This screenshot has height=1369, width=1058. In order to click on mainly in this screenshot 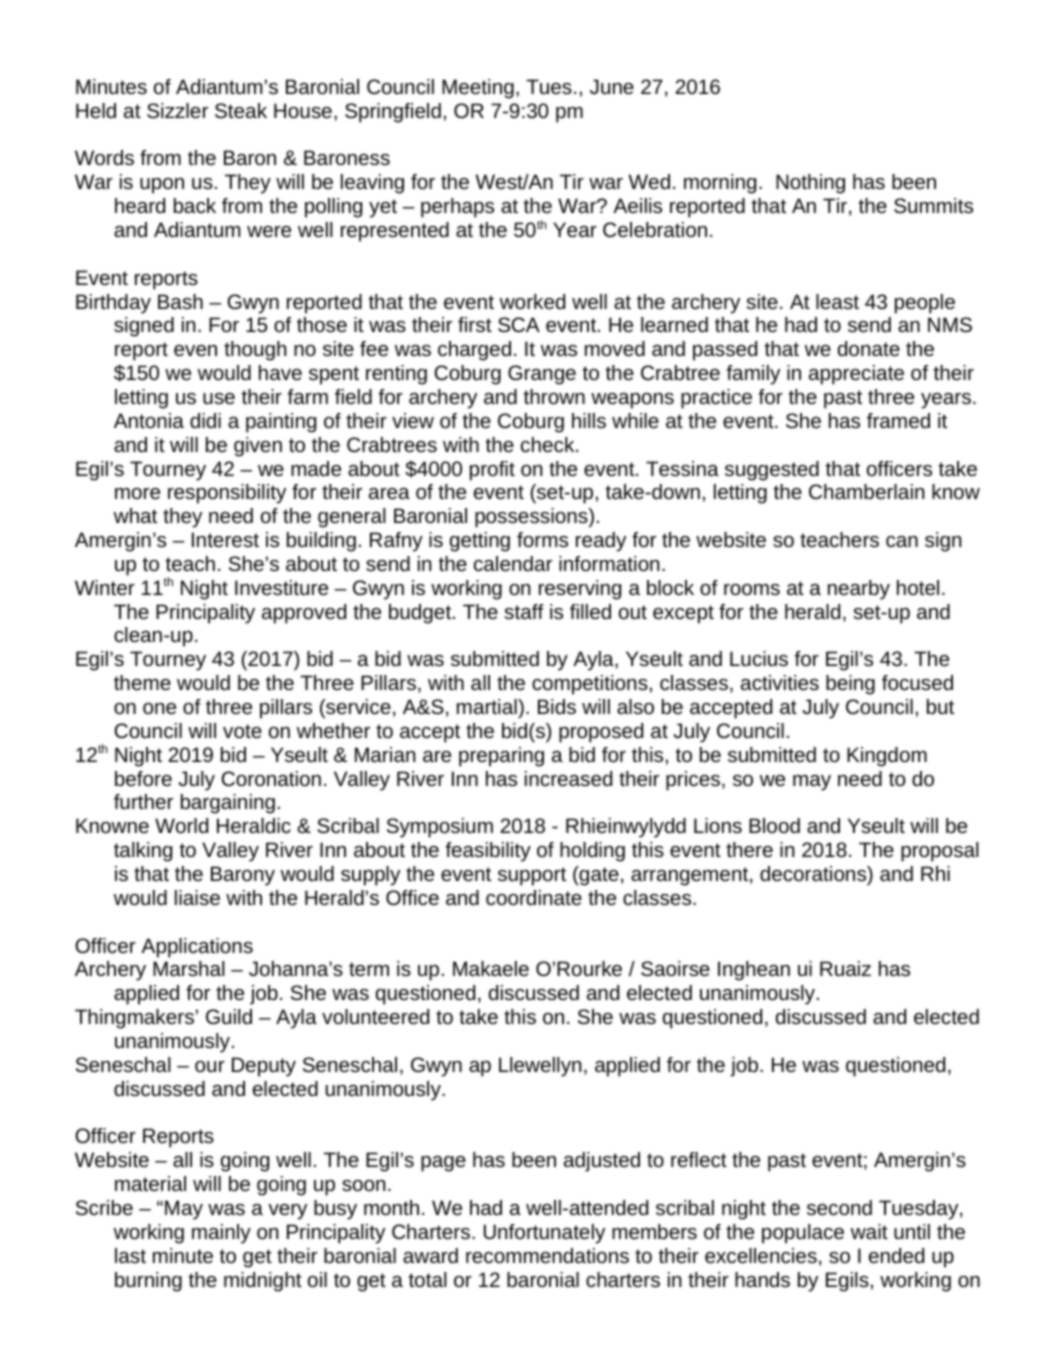, I will do `click(221, 1234)`.
